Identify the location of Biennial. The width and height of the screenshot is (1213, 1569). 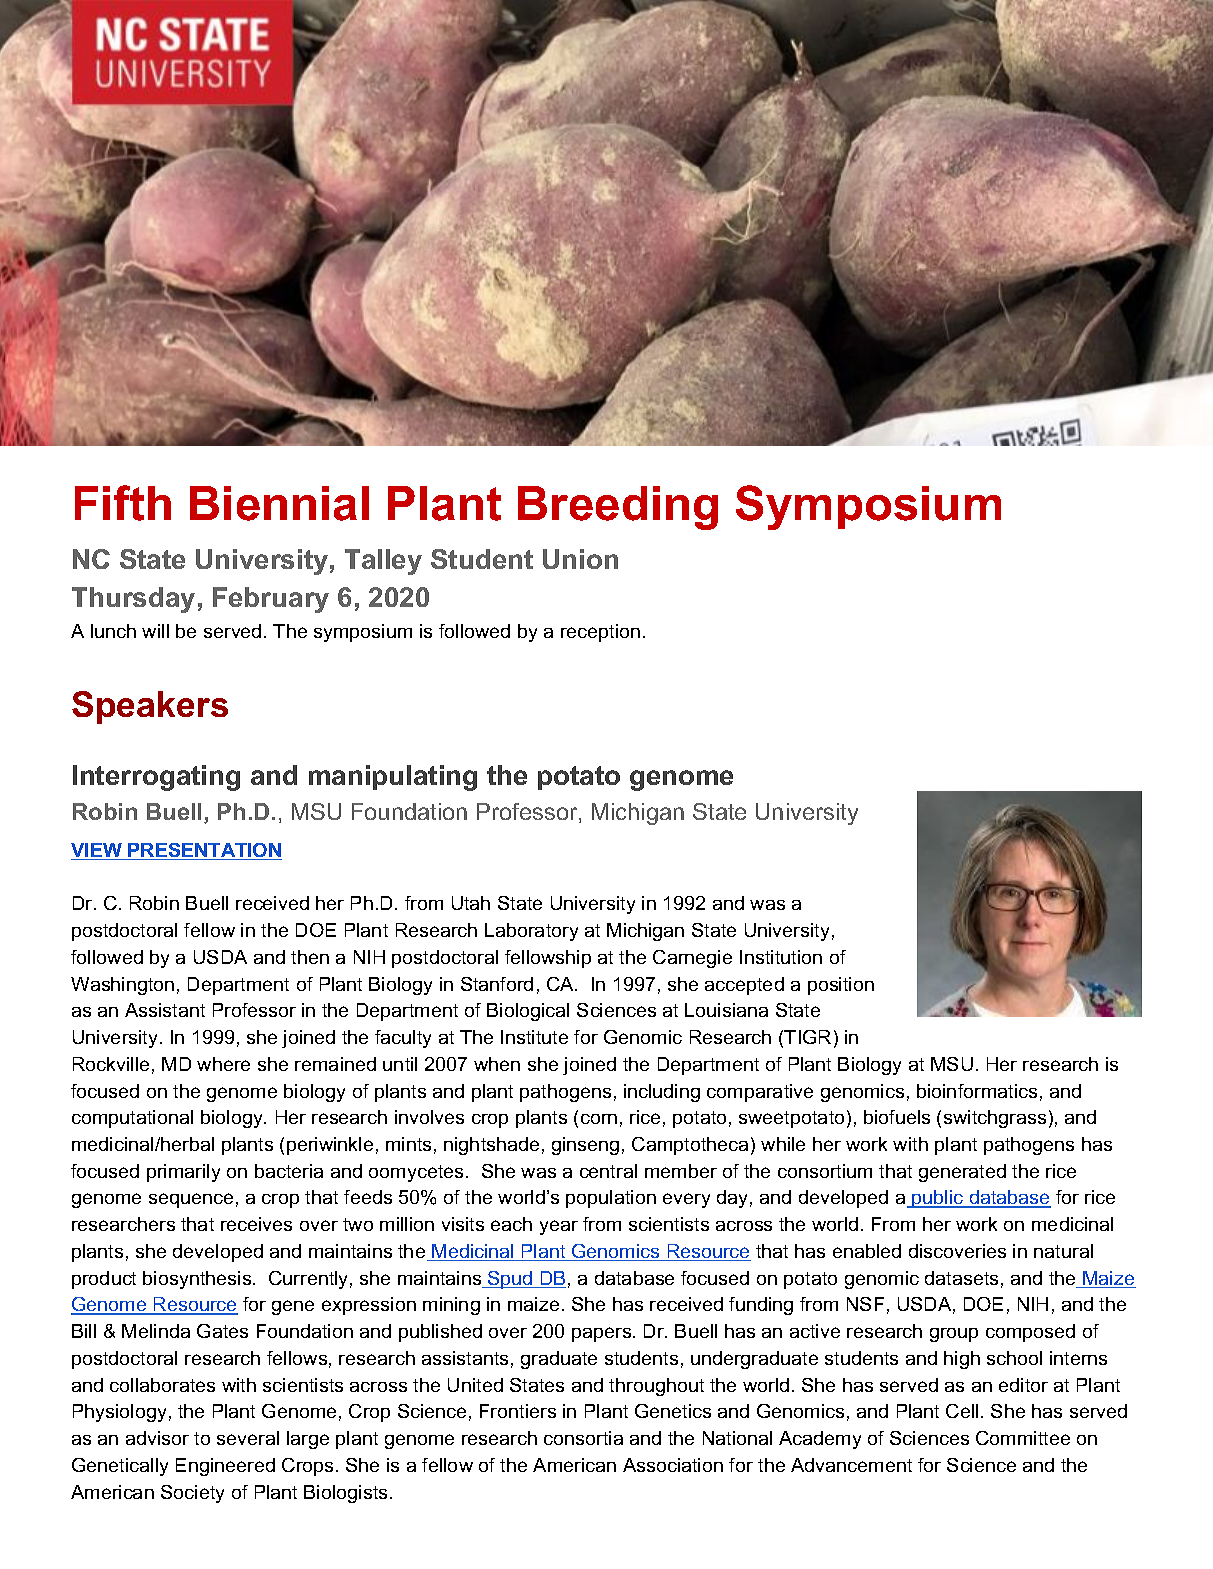
(279, 503).
